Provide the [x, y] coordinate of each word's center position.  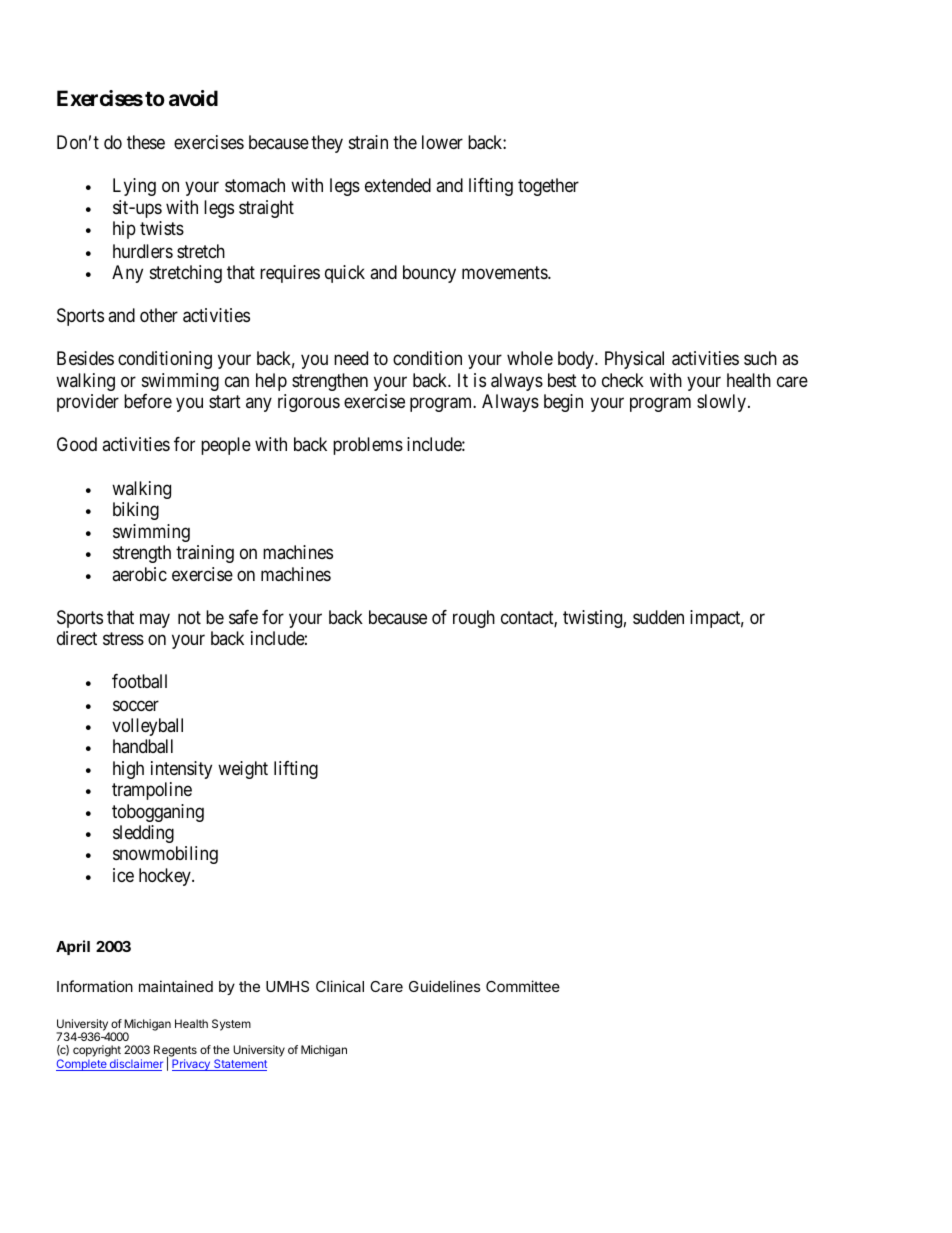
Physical [634, 360]
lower [442, 142]
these [146, 142]
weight [243, 770]
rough [474, 619]
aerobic [139, 574]
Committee [523, 986]
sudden [658, 617]
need [351, 358]
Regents [175, 1052]
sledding [143, 834]
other [159, 315]
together [548, 187]
